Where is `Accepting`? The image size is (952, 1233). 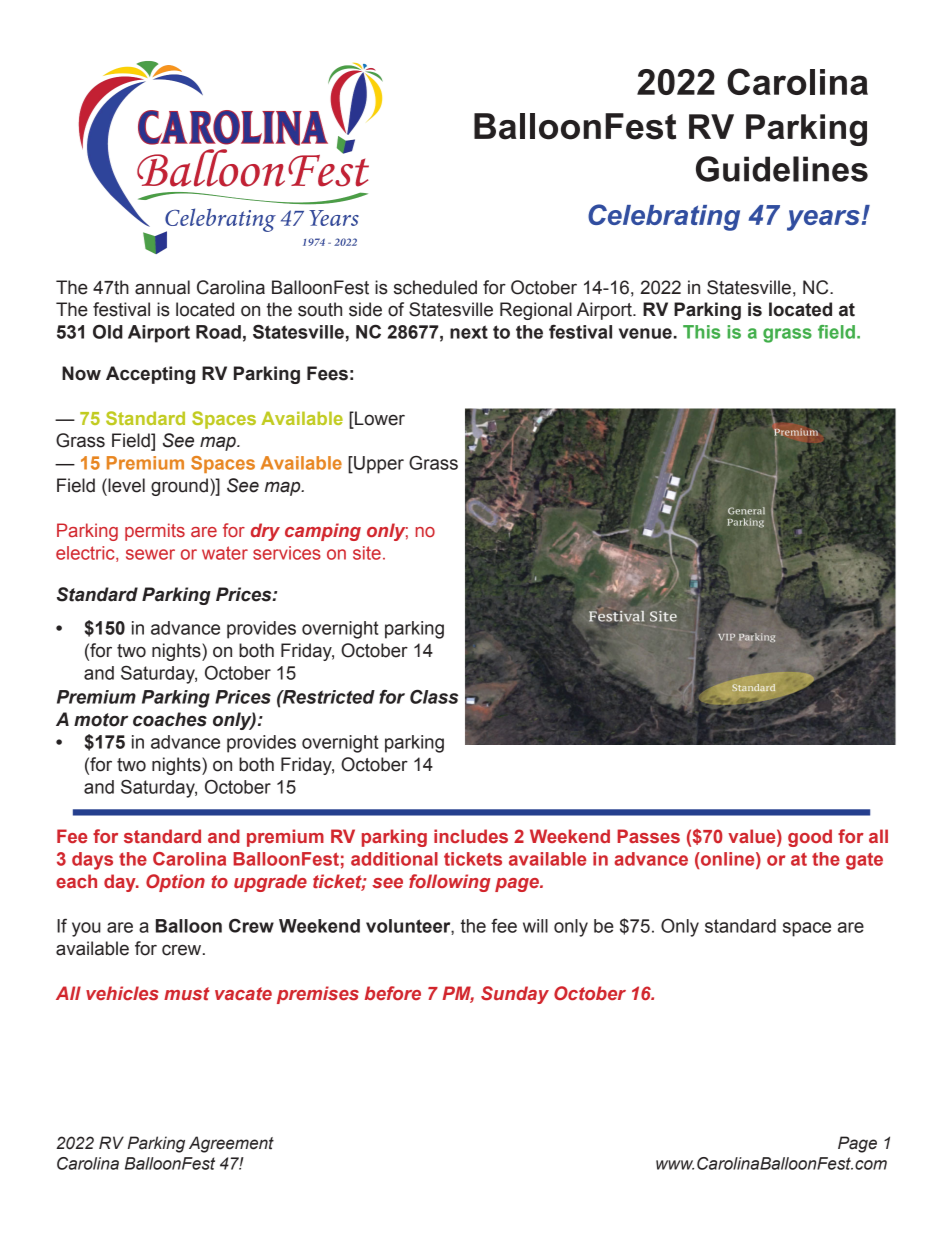 Accepting is located at coordinates (150, 375).
